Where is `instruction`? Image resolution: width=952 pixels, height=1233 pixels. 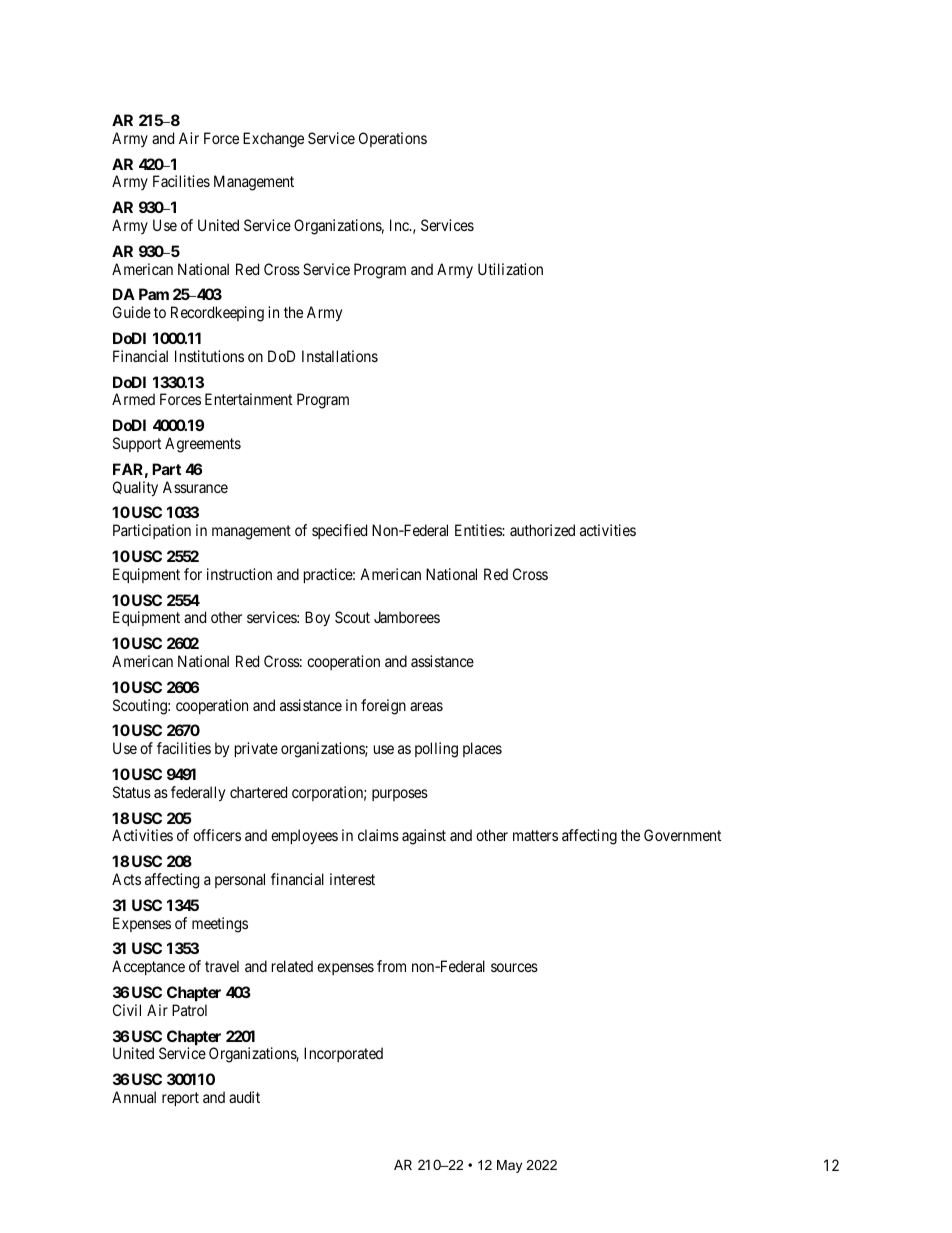 instruction is located at coordinates (239, 574).
